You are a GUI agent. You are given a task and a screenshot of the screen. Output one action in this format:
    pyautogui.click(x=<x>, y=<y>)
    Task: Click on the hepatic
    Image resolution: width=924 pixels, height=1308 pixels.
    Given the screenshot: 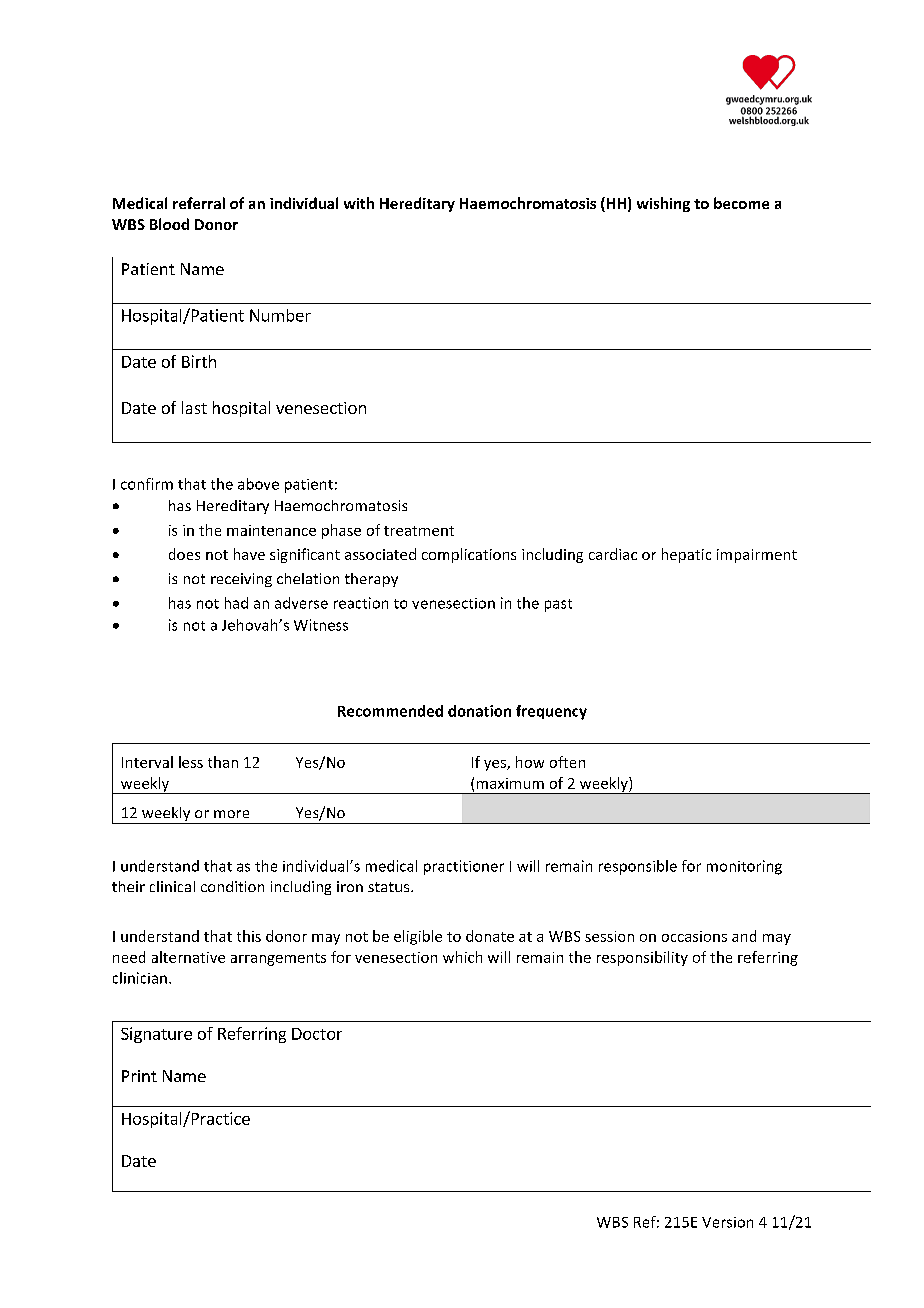 What is the action you would take?
    pyautogui.click(x=686, y=555)
